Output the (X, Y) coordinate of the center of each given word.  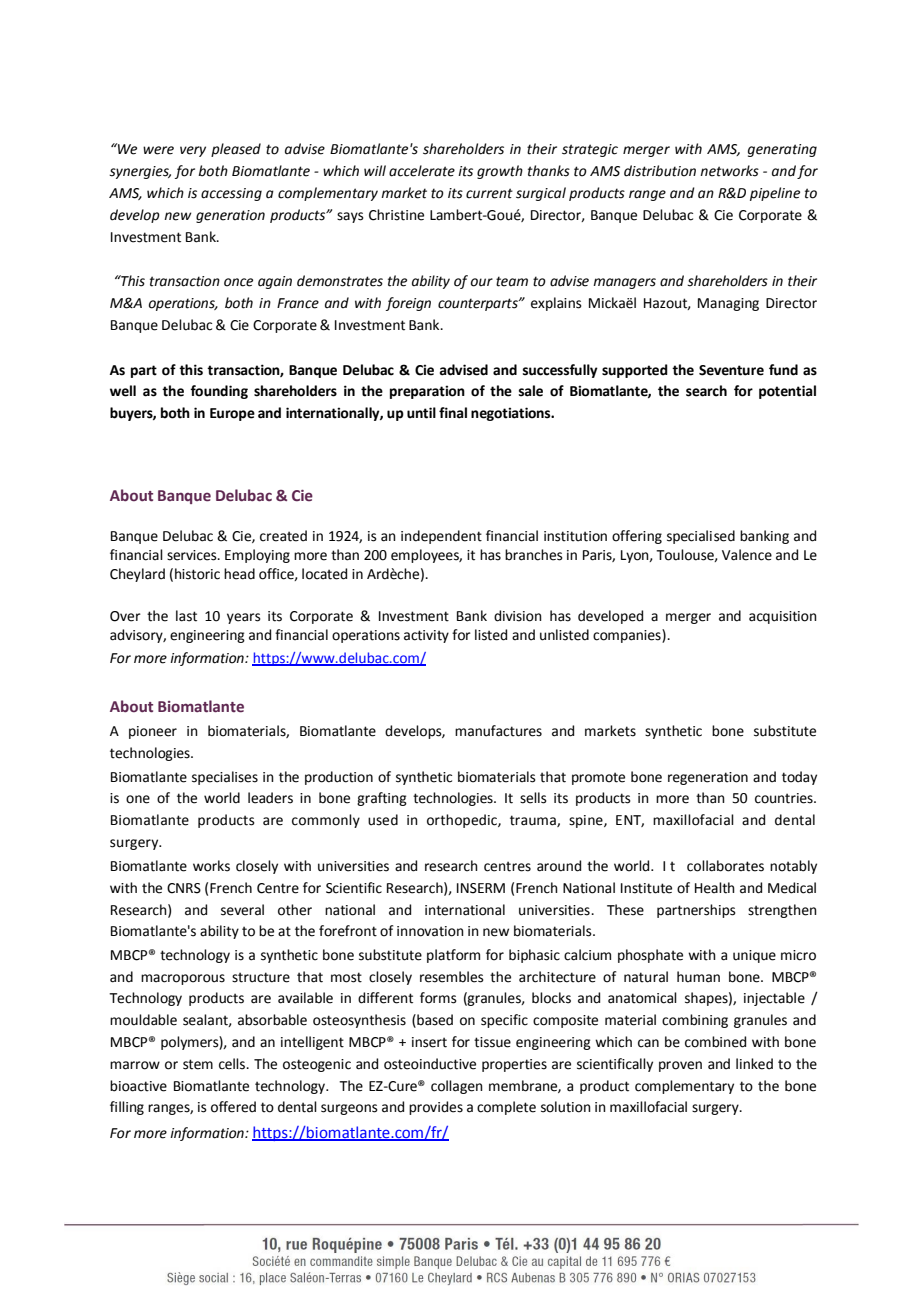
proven (680, 1066)
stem (198, 1064)
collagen (457, 1087)
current (489, 193)
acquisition (783, 617)
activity (426, 636)
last (186, 616)
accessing (231, 194)
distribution (660, 171)
